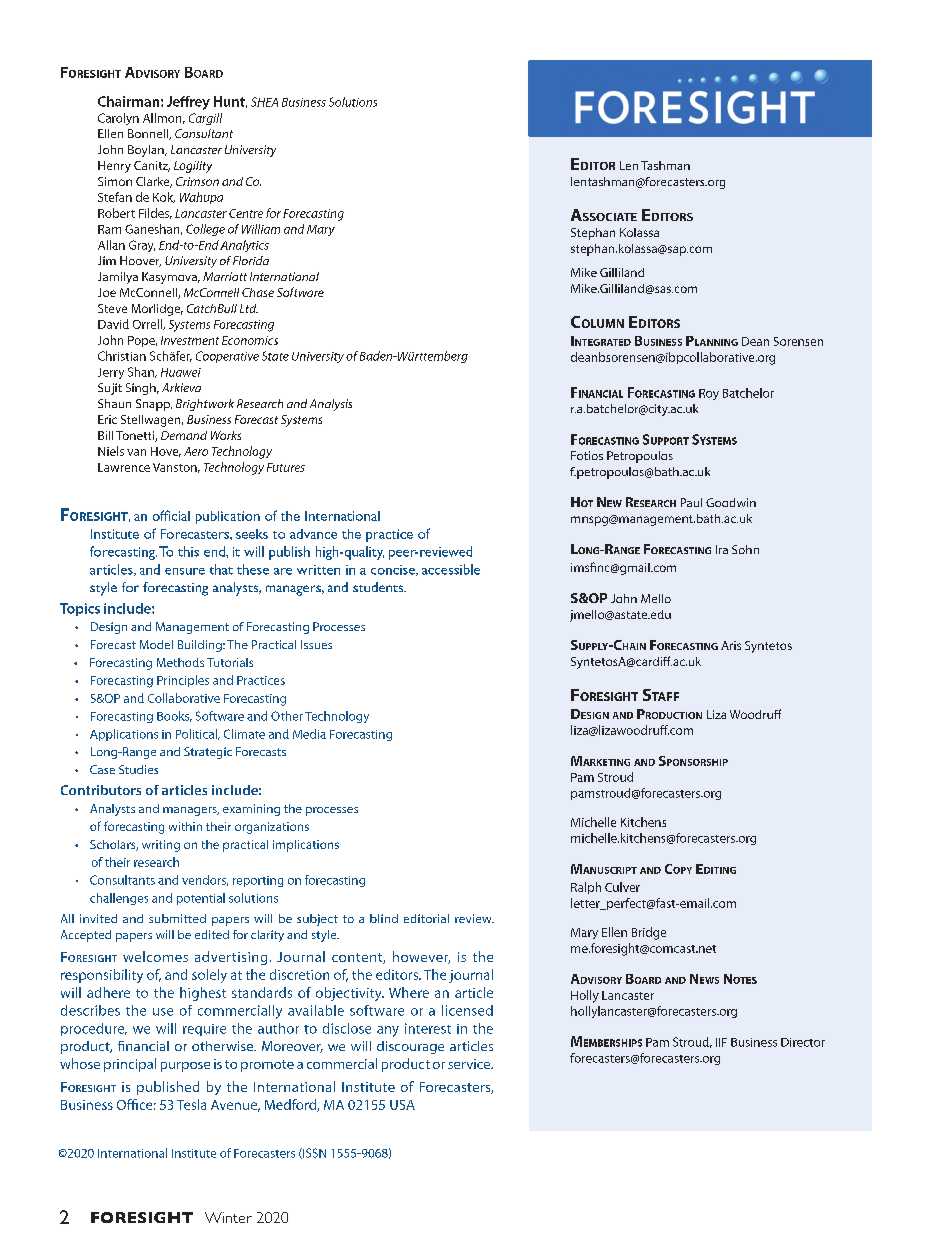 The width and height of the page is (952, 1250). What do you see at coordinates (709, 394) in the page?
I see `Roy` at bounding box center [709, 394].
